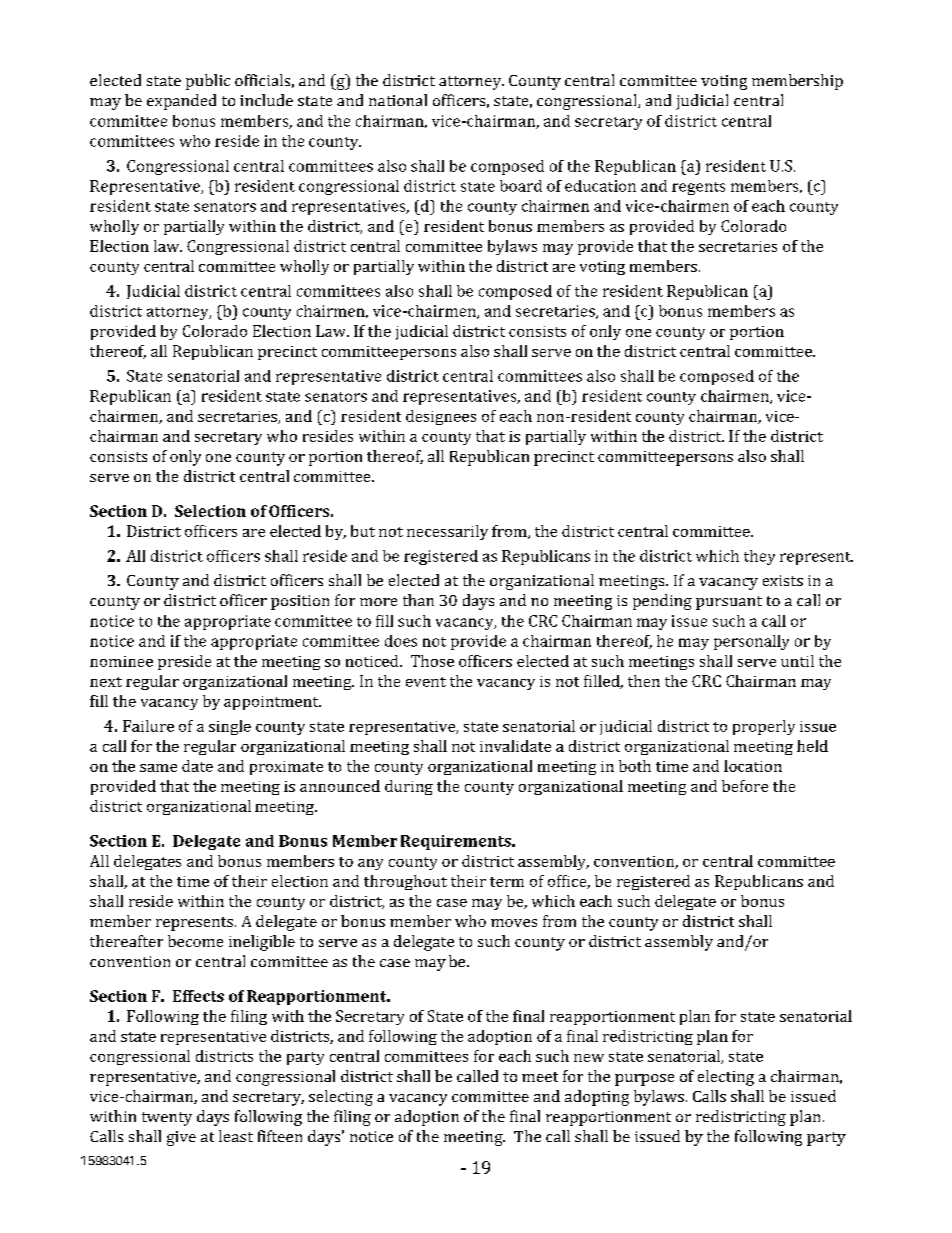 The image size is (952, 1233). Describe the element at coordinates (418, 600) in the document. I see `than` at that location.
